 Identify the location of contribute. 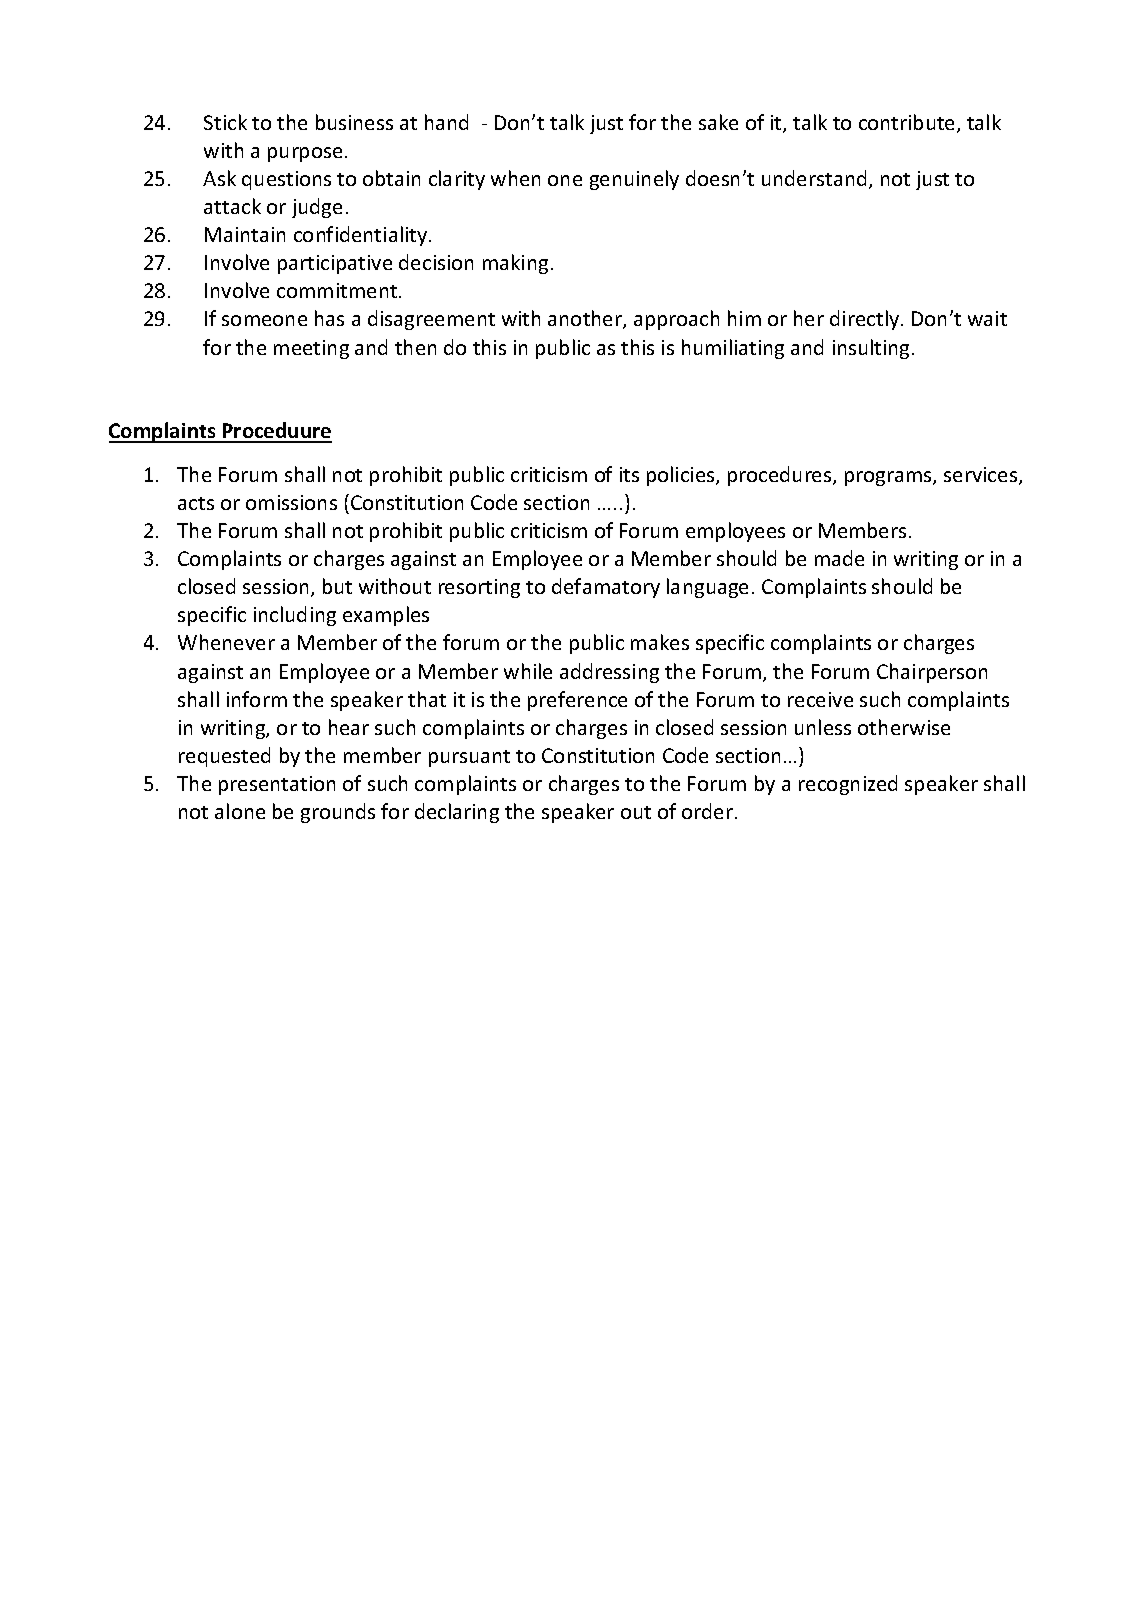
(908, 123).
